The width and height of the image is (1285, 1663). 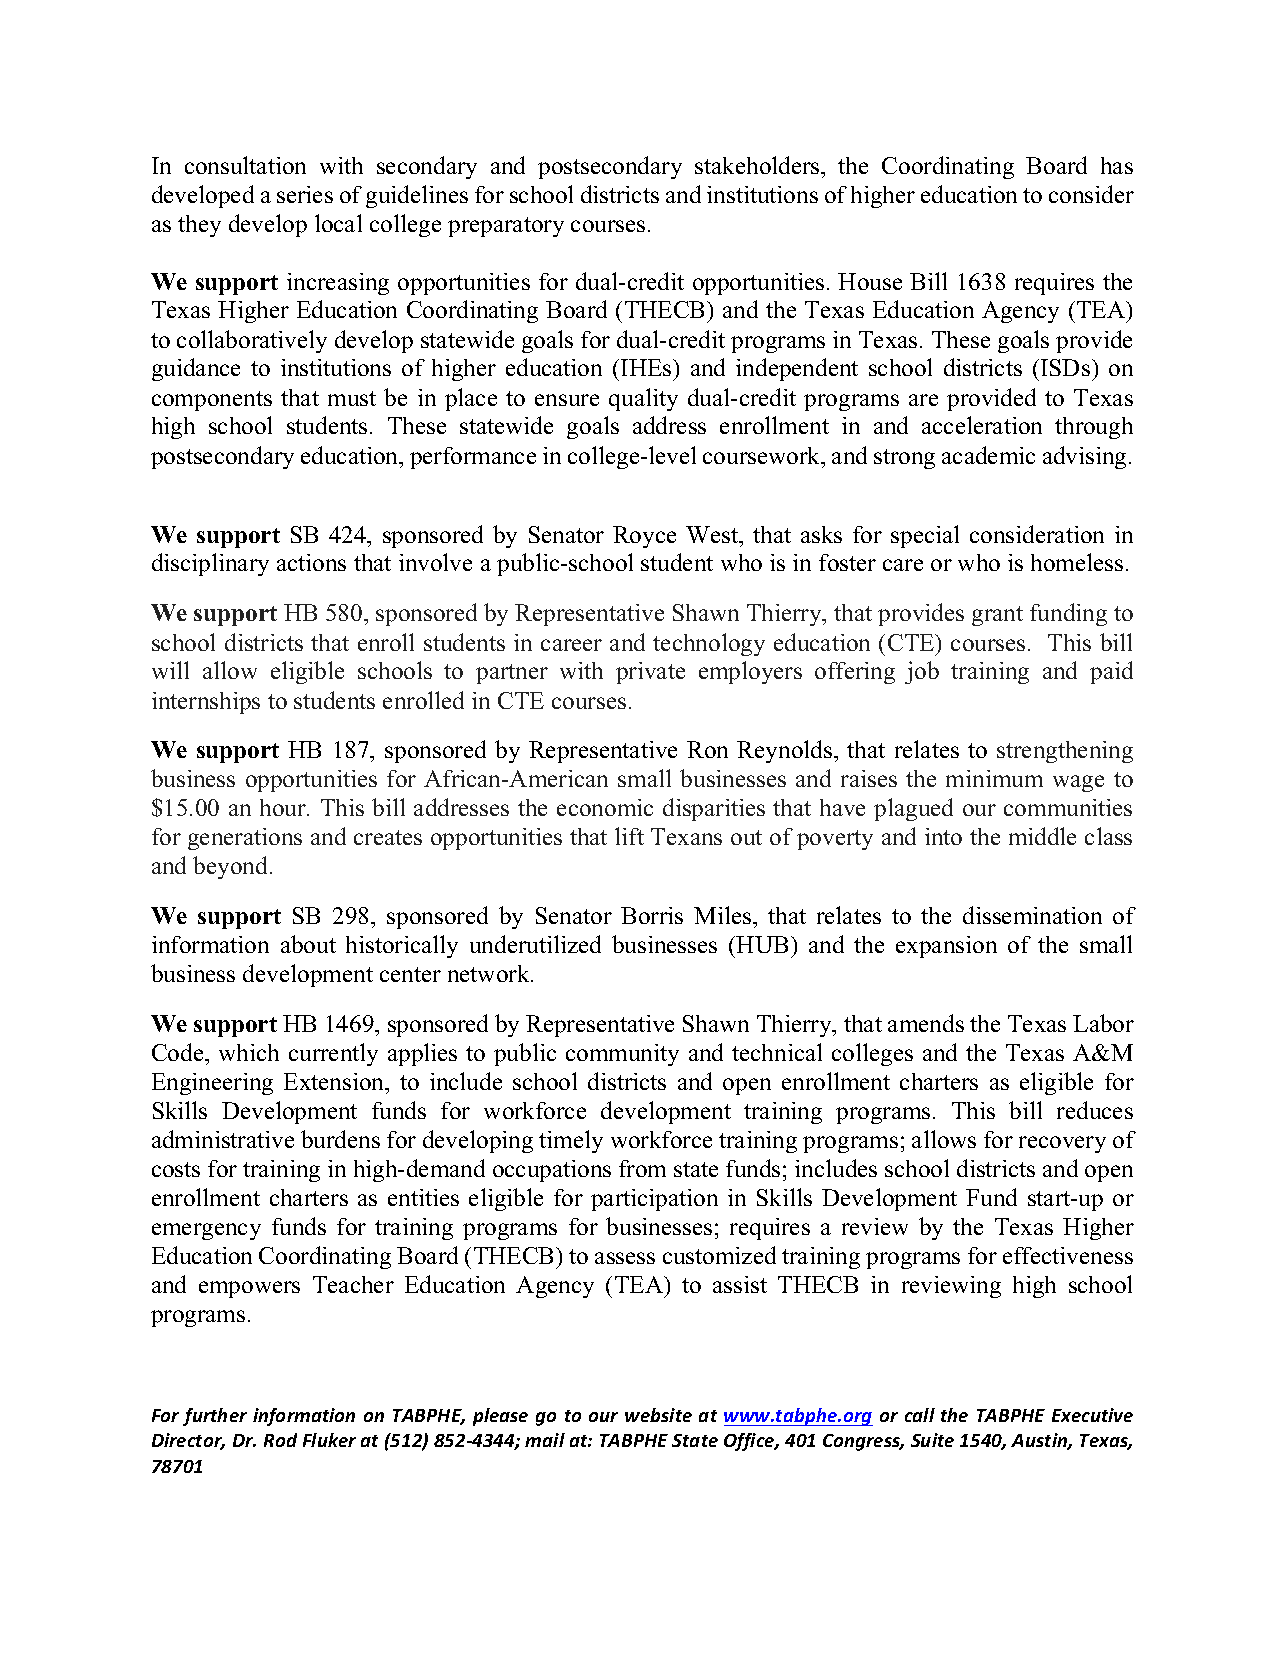 What do you see at coordinates (1062, 1144) in the image?
I see `recovery` at bounding box center [1062, 1144].
